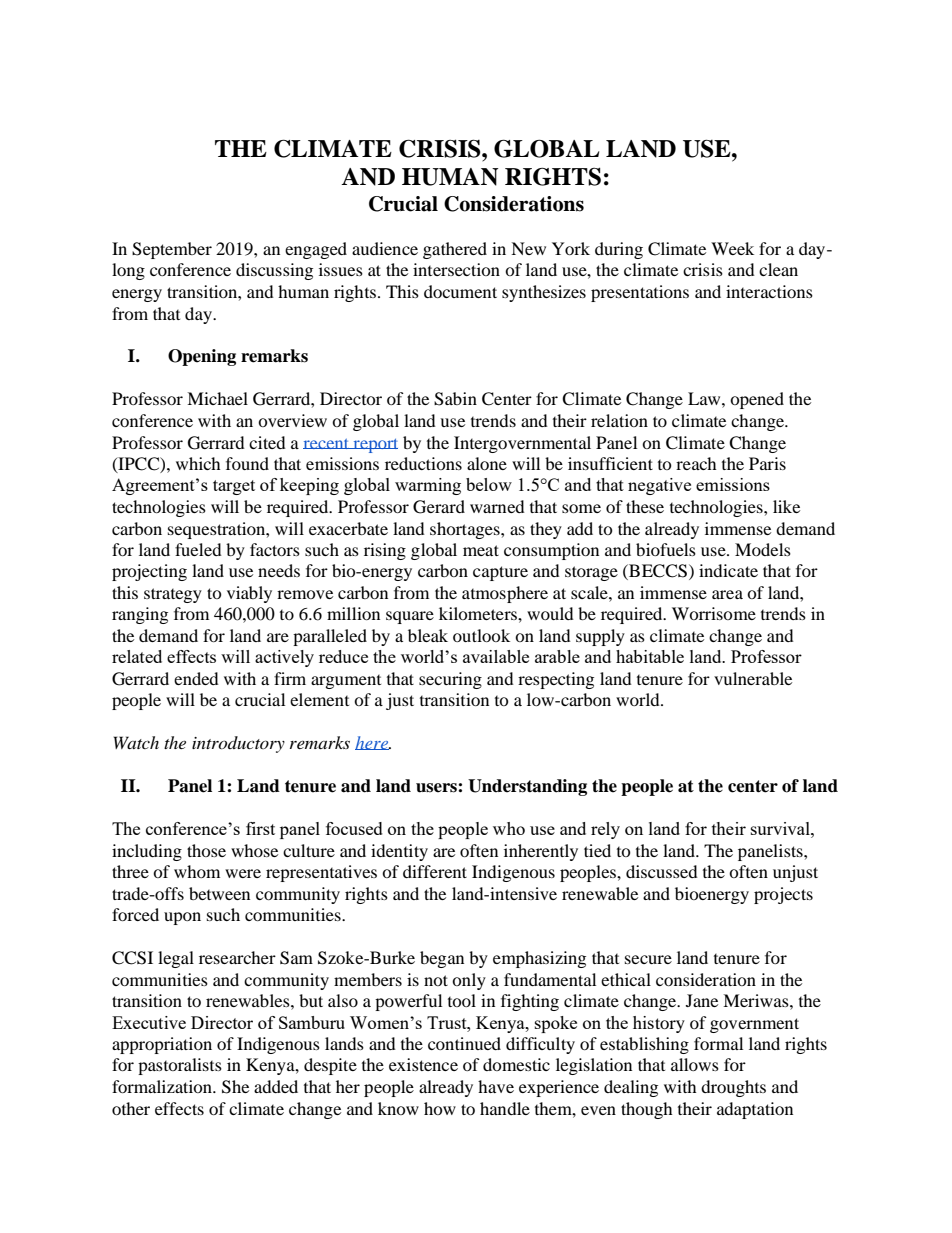 The image size is (952, 1233). Describe the element at coordinates (648, 959) in the page. I see `secure` at that location.
